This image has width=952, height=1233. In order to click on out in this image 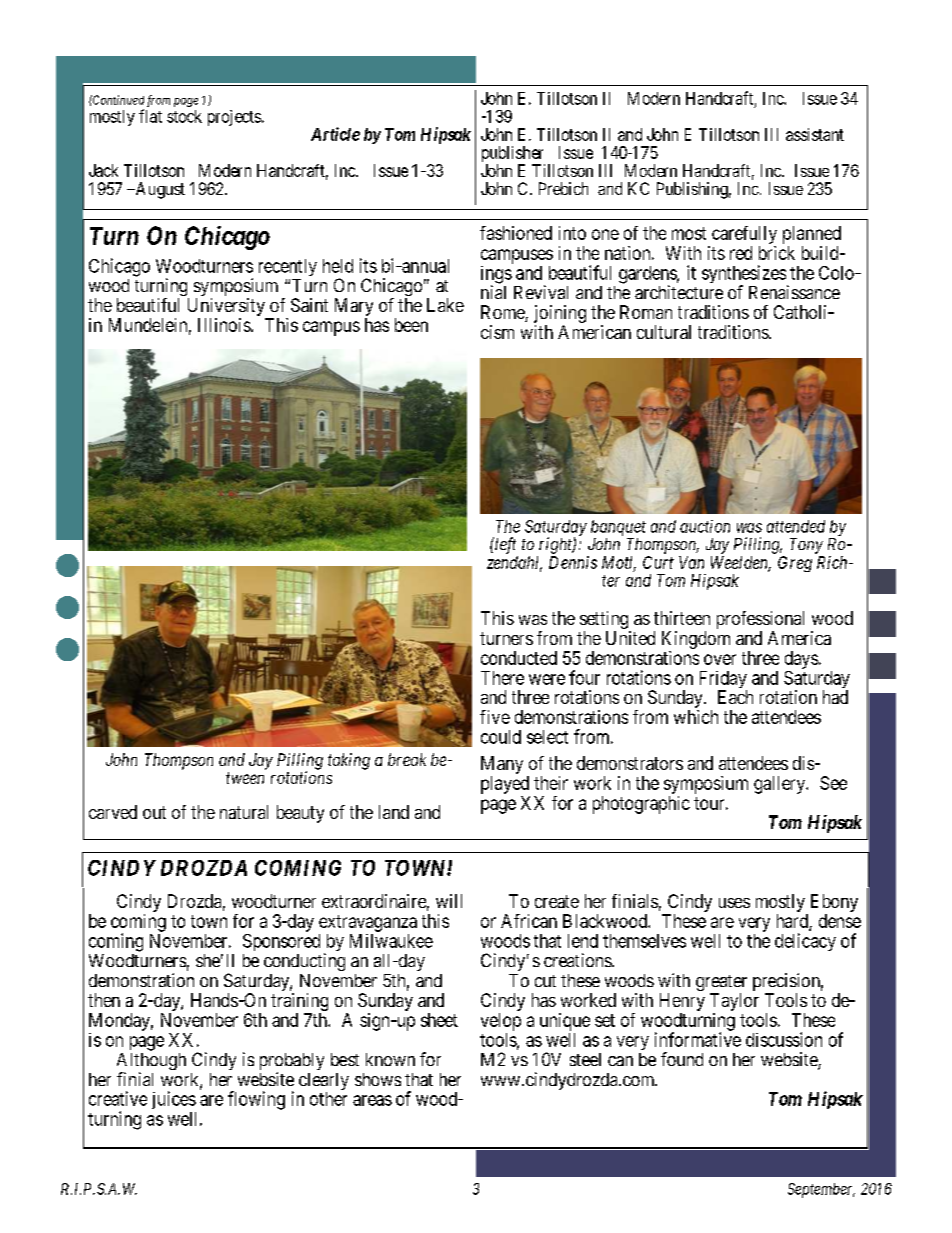, I will do `click(154, 812)`.
